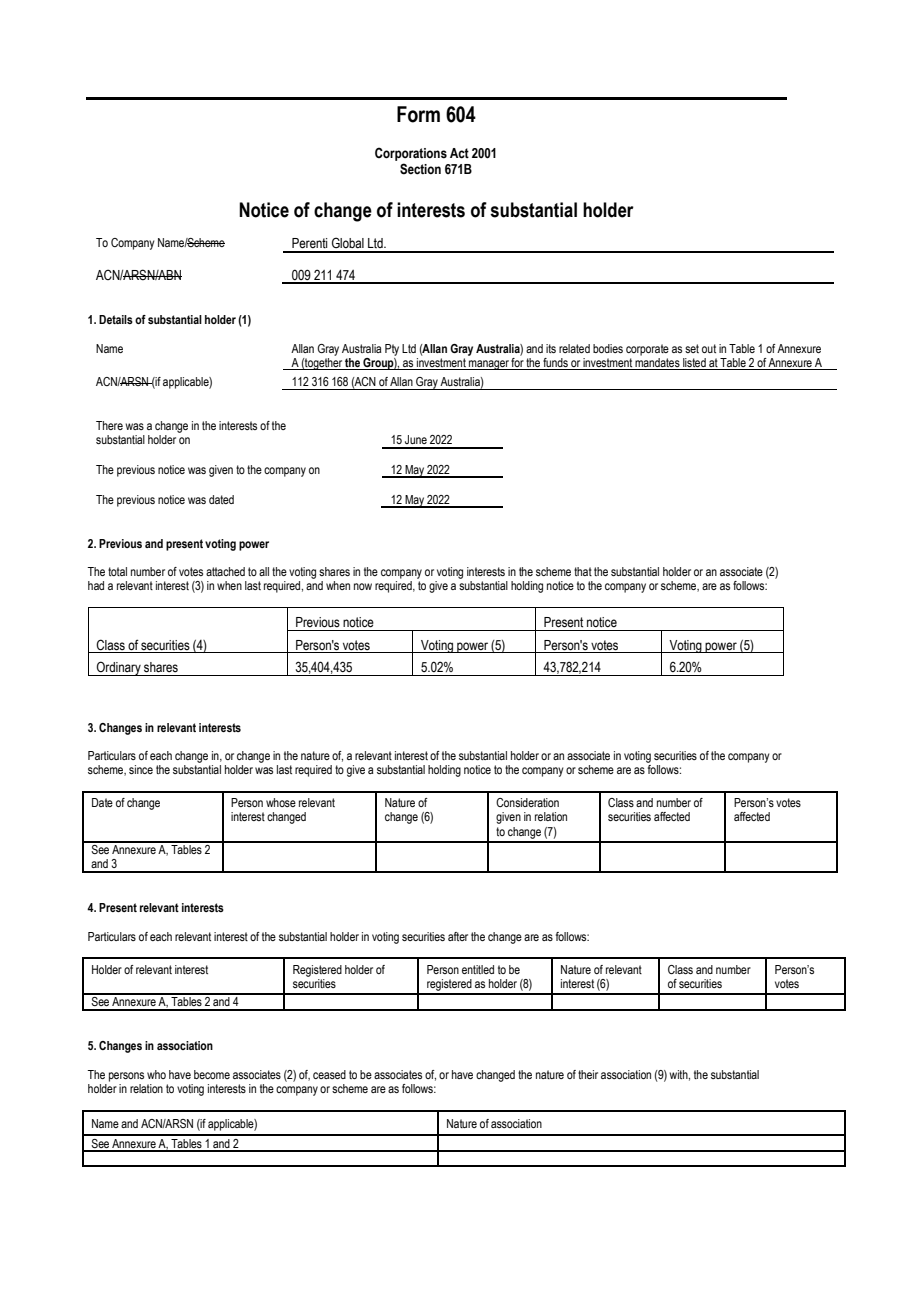 The width and height of the page is (924, 1308). What do you see at coordinates (411, 154) in the page?
I see `Corporations` at bounding box center [411, 154].
